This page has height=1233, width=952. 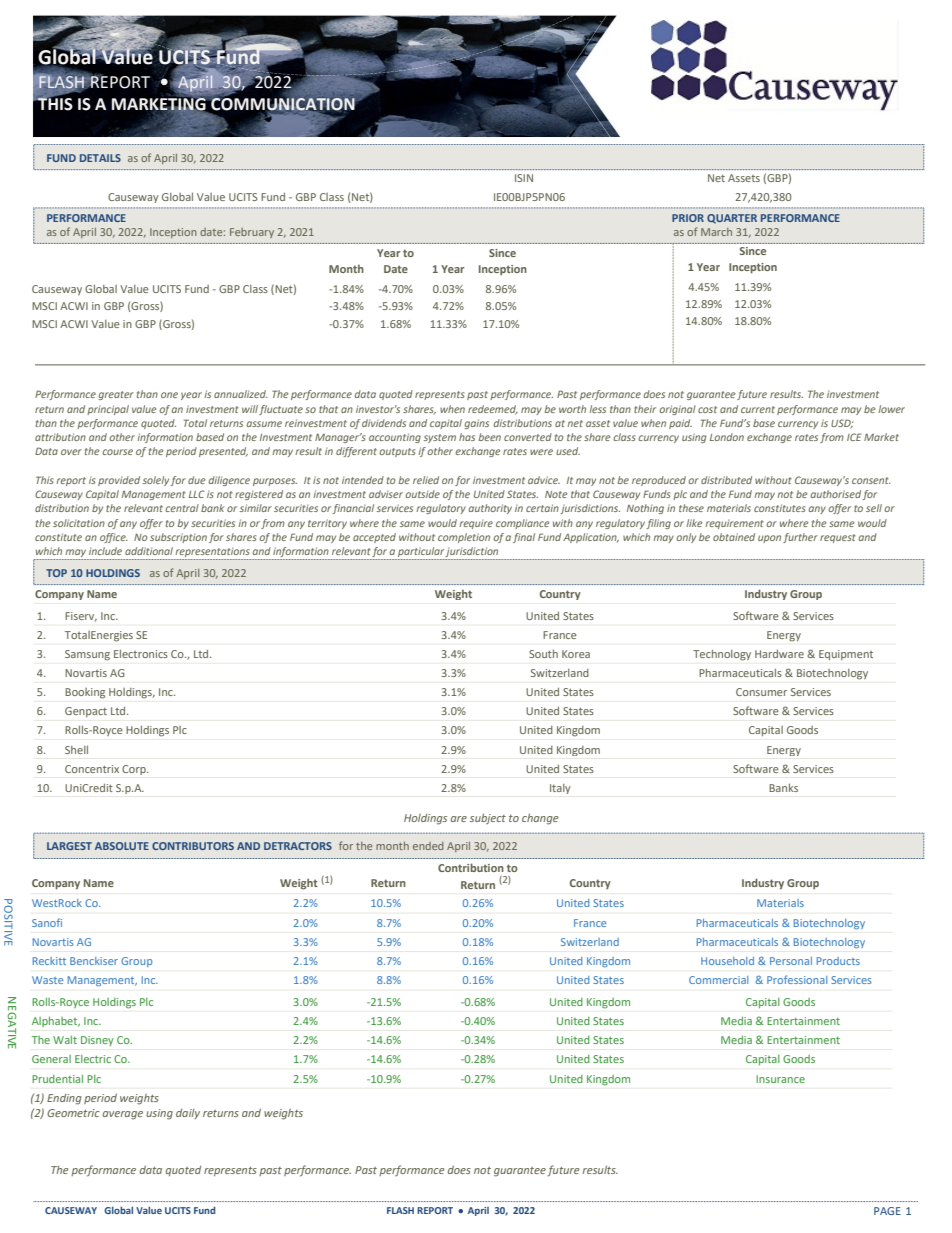 What do you see at coordinates (732, 219) in the page?
I see `QUARTER` at bounding box center [732, 219].
